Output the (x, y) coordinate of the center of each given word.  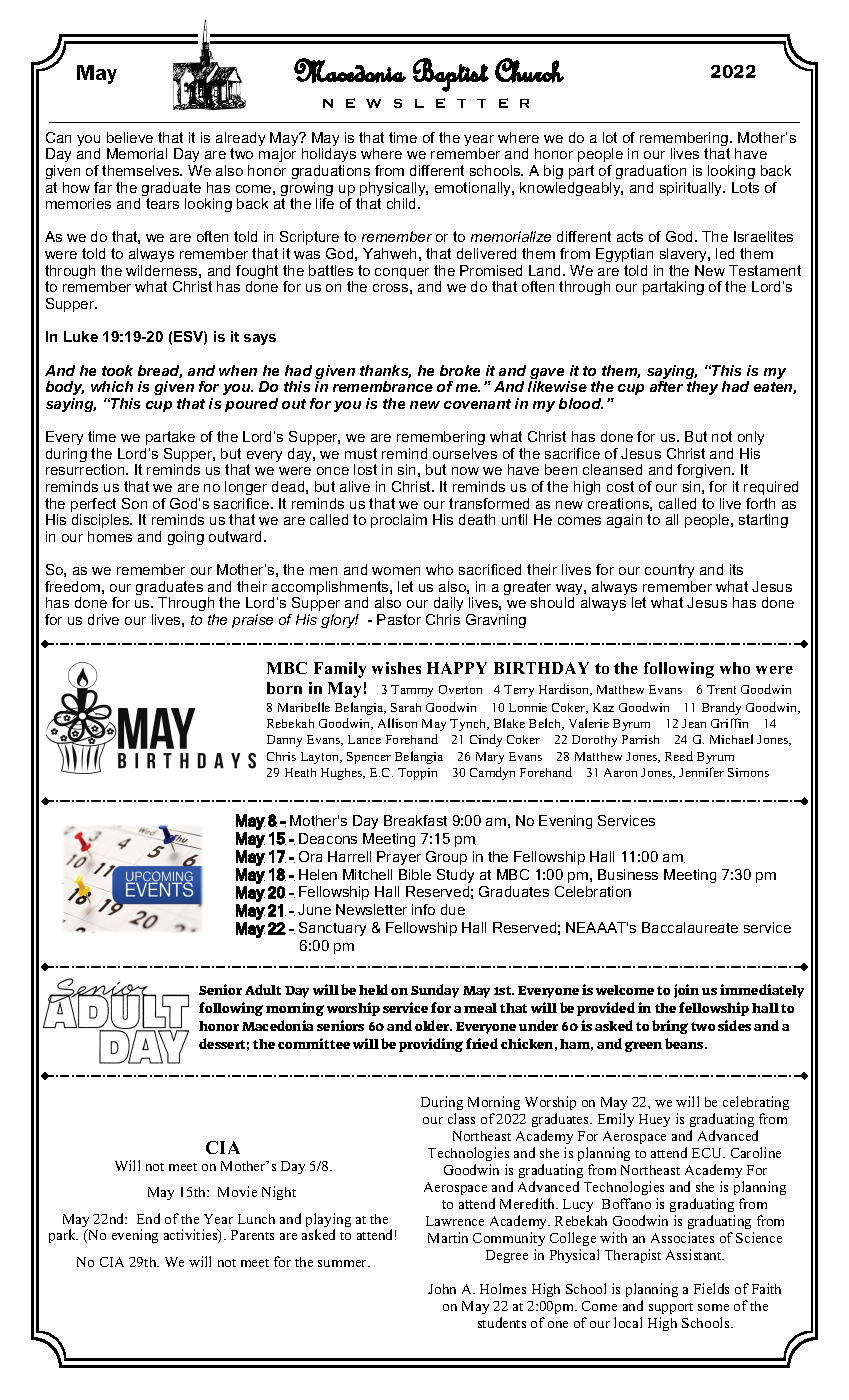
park (63, 1236)
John (442, 1289)
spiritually (692, 189)
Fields (711, 1288)
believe (130, 137)
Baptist (451, 75)
